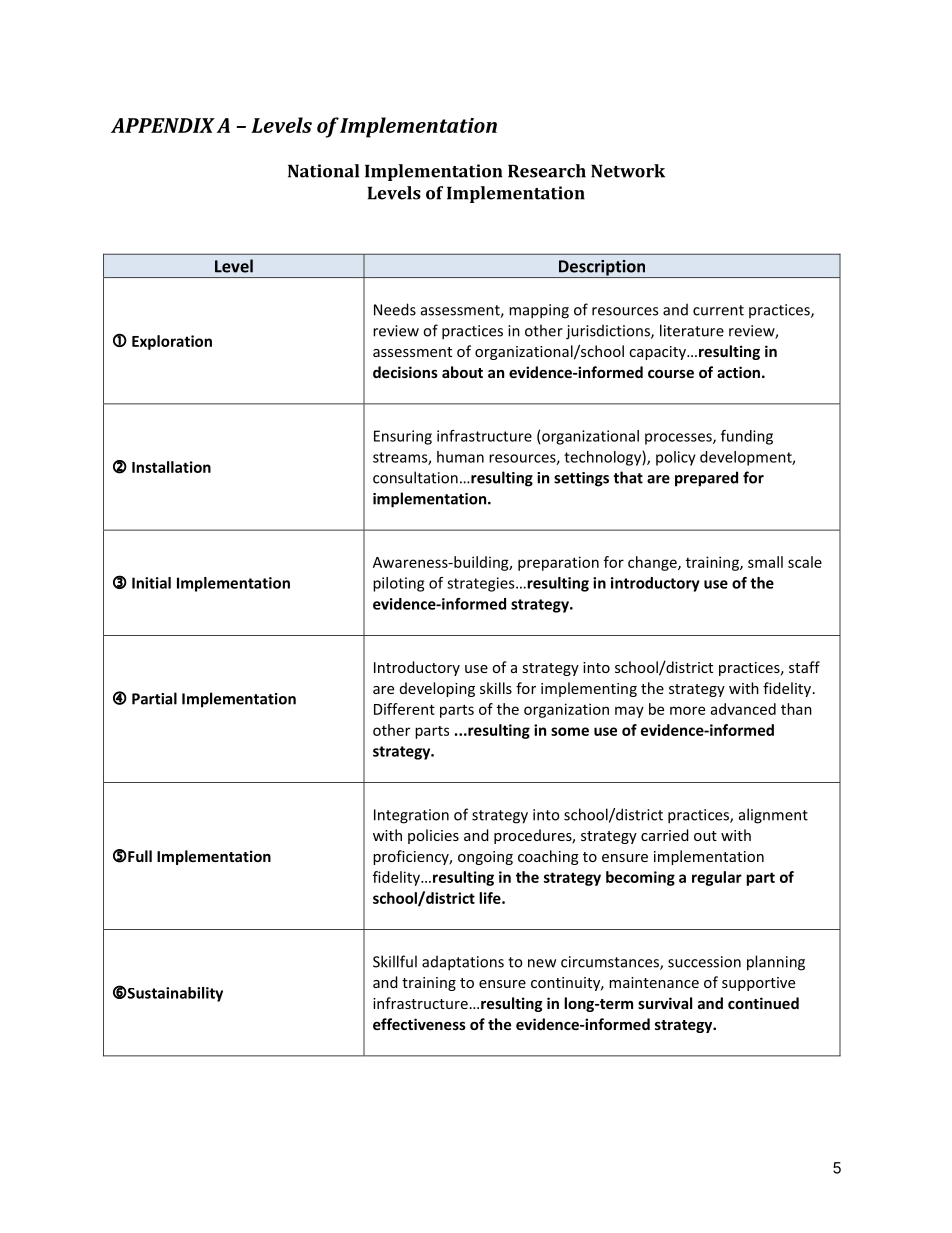  Describe the element at coordinates (628, 171) in the screenshot. I see `Network` at that location.
